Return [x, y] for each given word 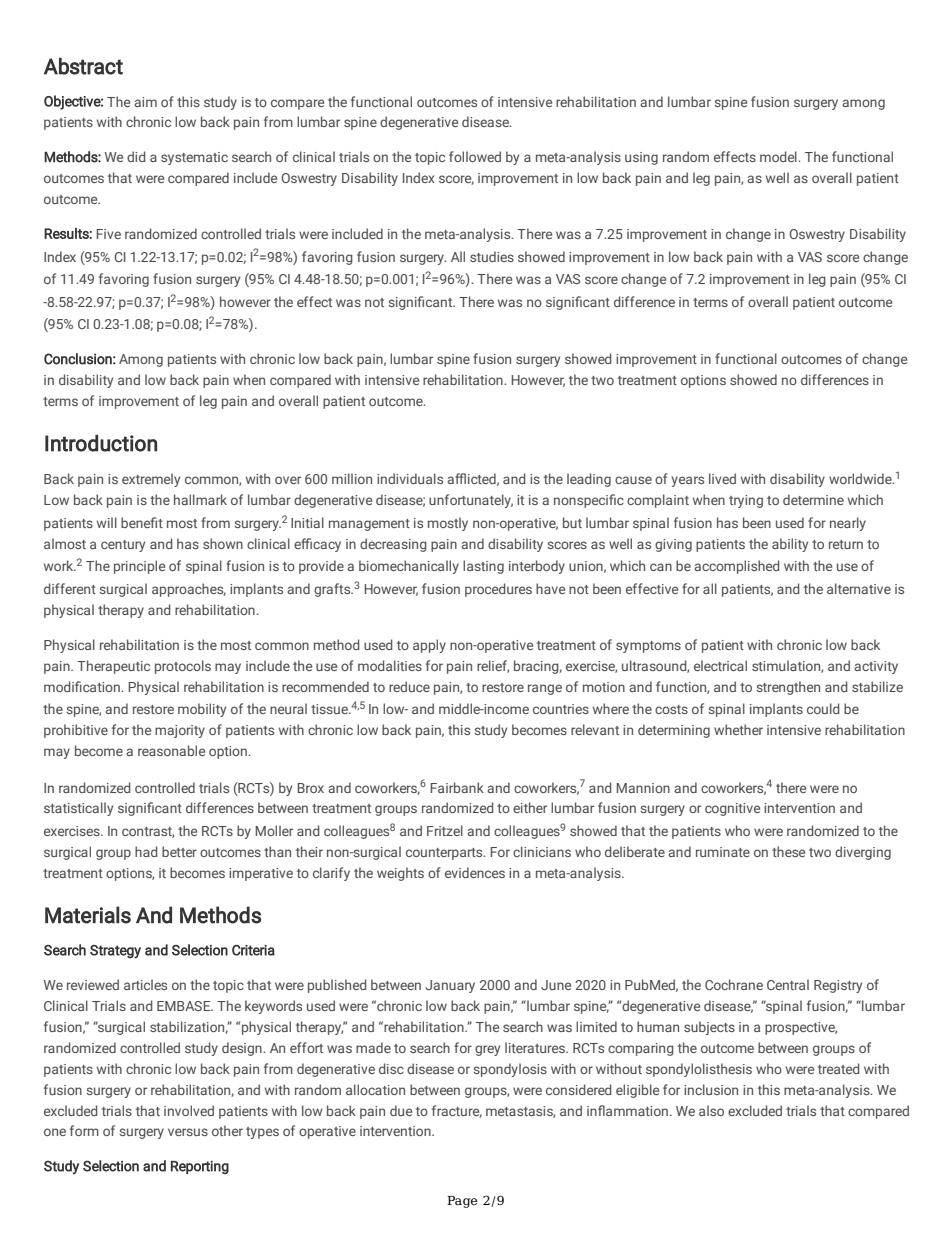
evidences [475, 872]
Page [462, 1202]
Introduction [101, 443]
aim [145, 102]
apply [429, 646]
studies [492, 256]
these [788, 851]
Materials [88, 915]
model [779, 156]
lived [722, 478]
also [711, 1110]
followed [475, 156]
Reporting [200, 1167]
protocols [183, 667]
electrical [720, 665]
